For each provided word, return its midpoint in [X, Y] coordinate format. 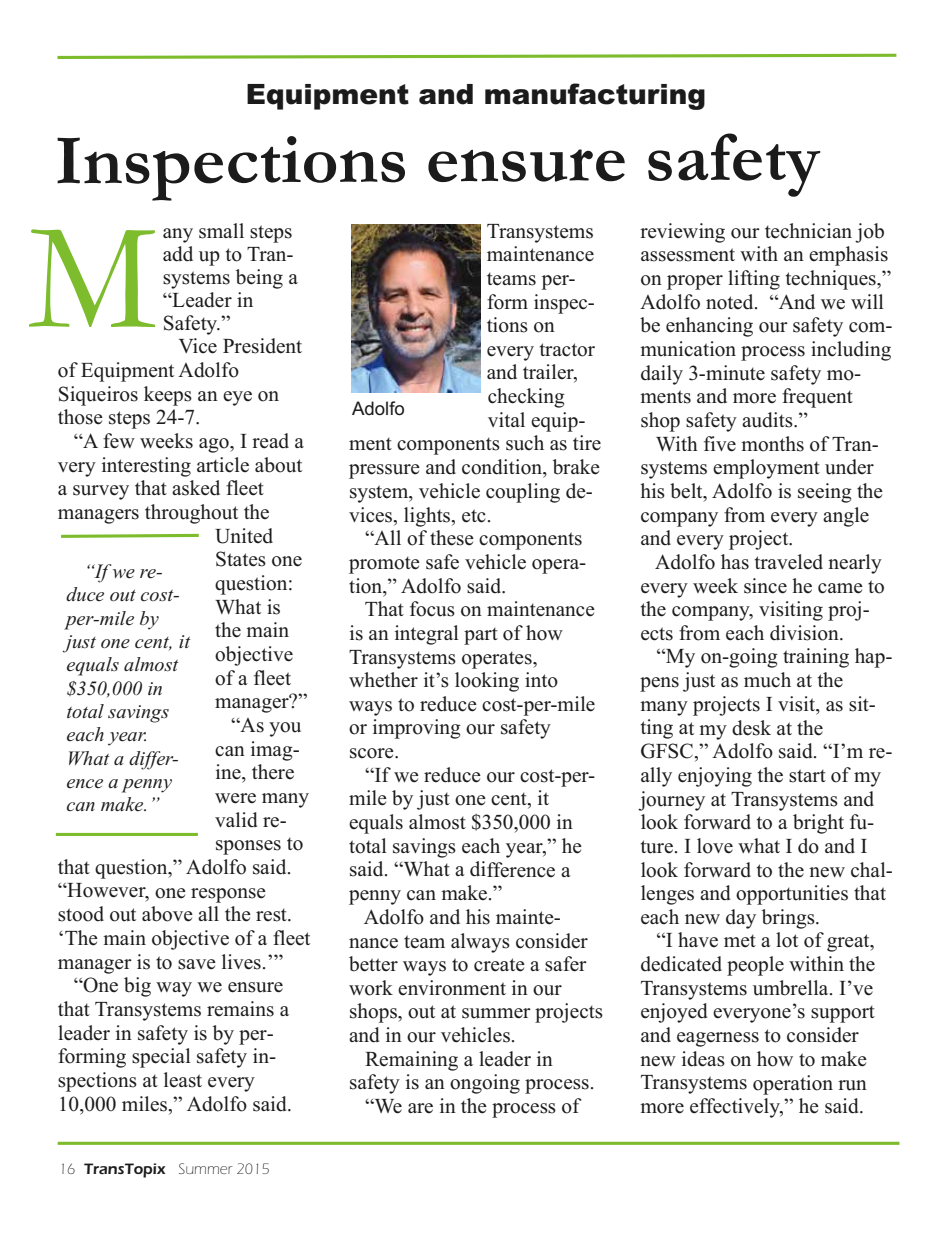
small [221, 231]
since [765, 586]
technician [808, 231]
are [420, 1108]
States [241, 559]
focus [432, 609]
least [183, 1080]
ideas [703, 1059]
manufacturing [595, 96]
